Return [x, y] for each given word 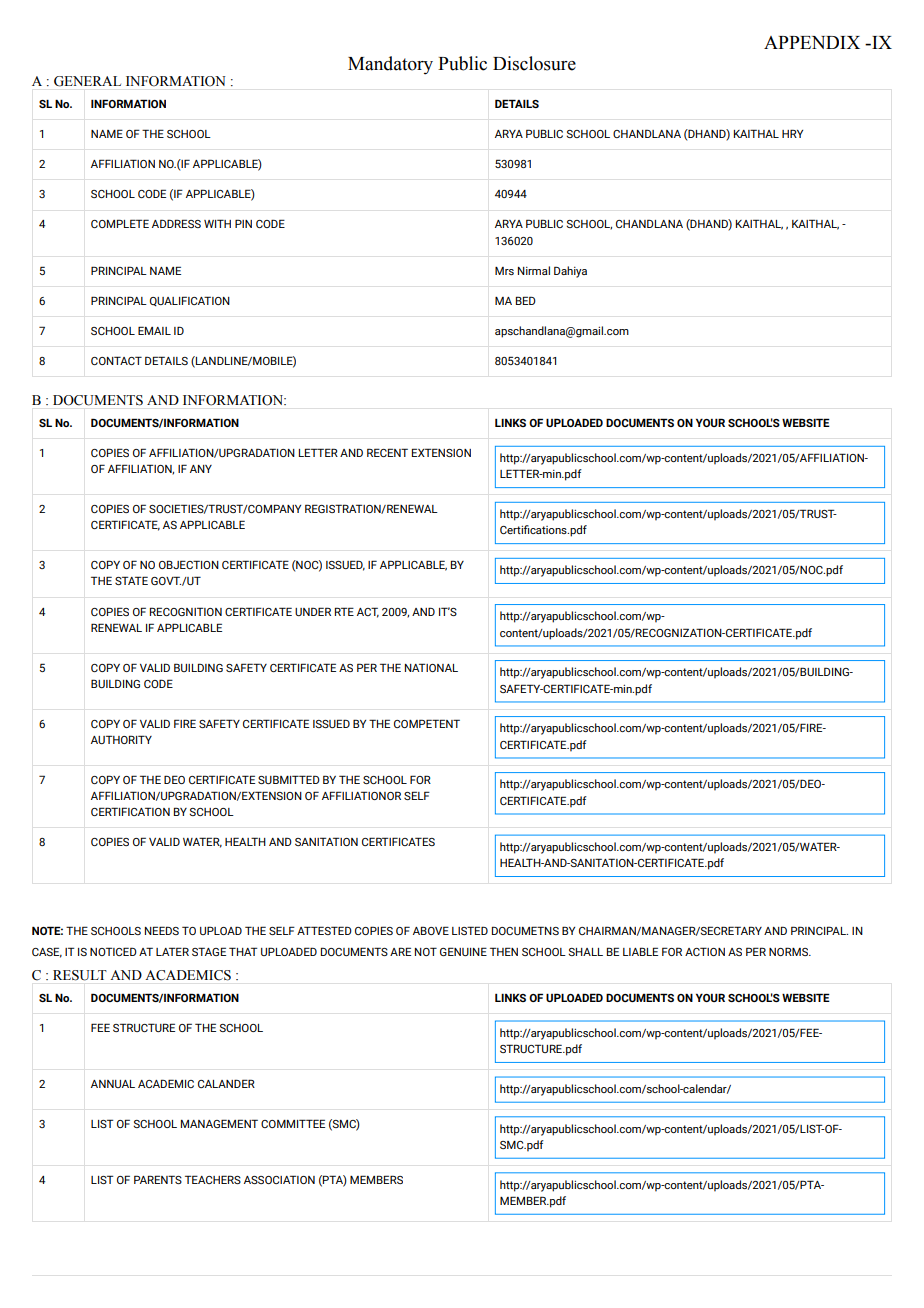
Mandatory [390, 65]
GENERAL [87, 81]
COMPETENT [427, 723]
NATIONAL [431, 667]
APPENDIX [812, 42]
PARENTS [158, 1179]
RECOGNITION [186, 611]
